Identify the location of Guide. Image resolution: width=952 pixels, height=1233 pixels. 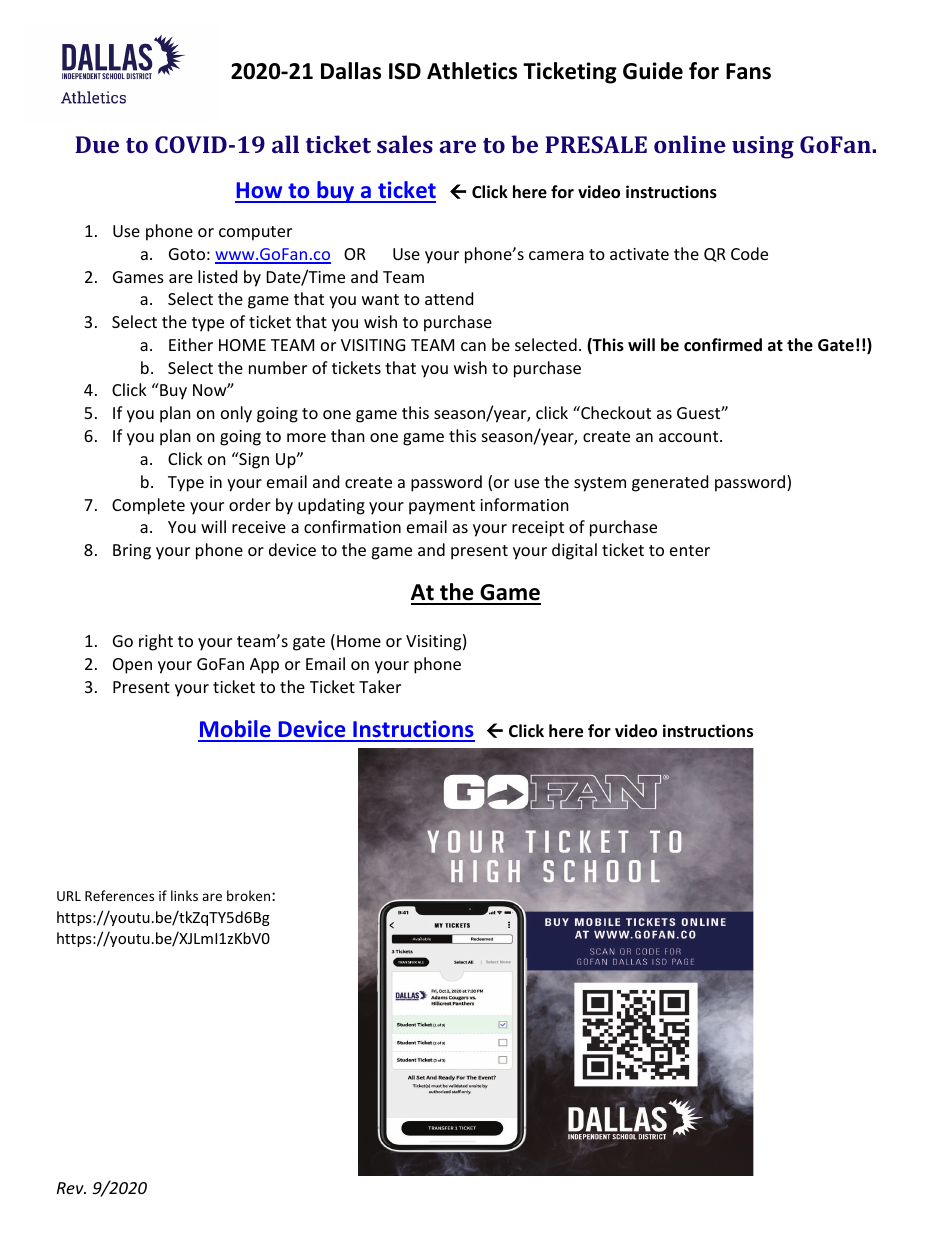
(653, 71).
